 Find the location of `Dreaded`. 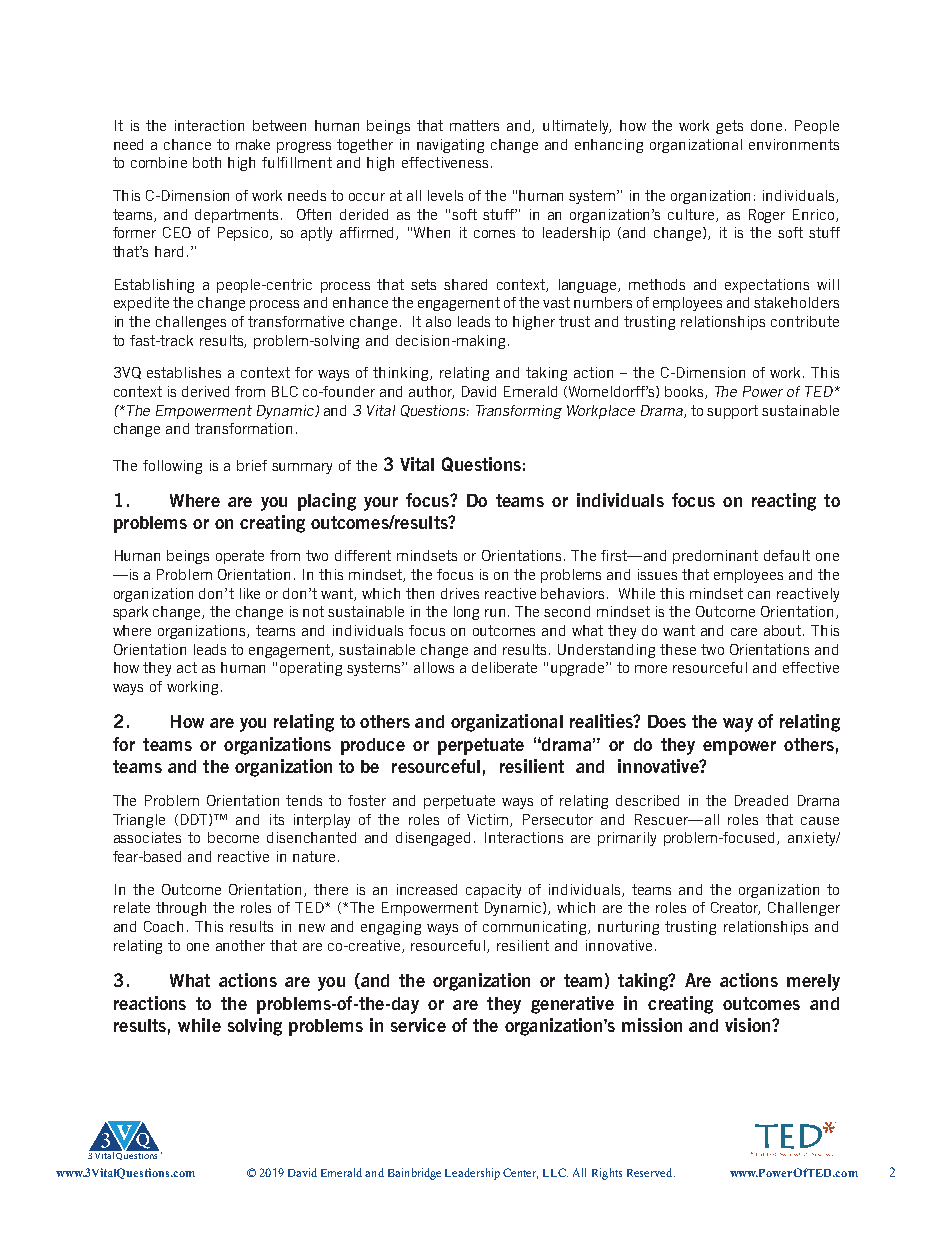

Dreaded is located at coordinates (761, 800).
